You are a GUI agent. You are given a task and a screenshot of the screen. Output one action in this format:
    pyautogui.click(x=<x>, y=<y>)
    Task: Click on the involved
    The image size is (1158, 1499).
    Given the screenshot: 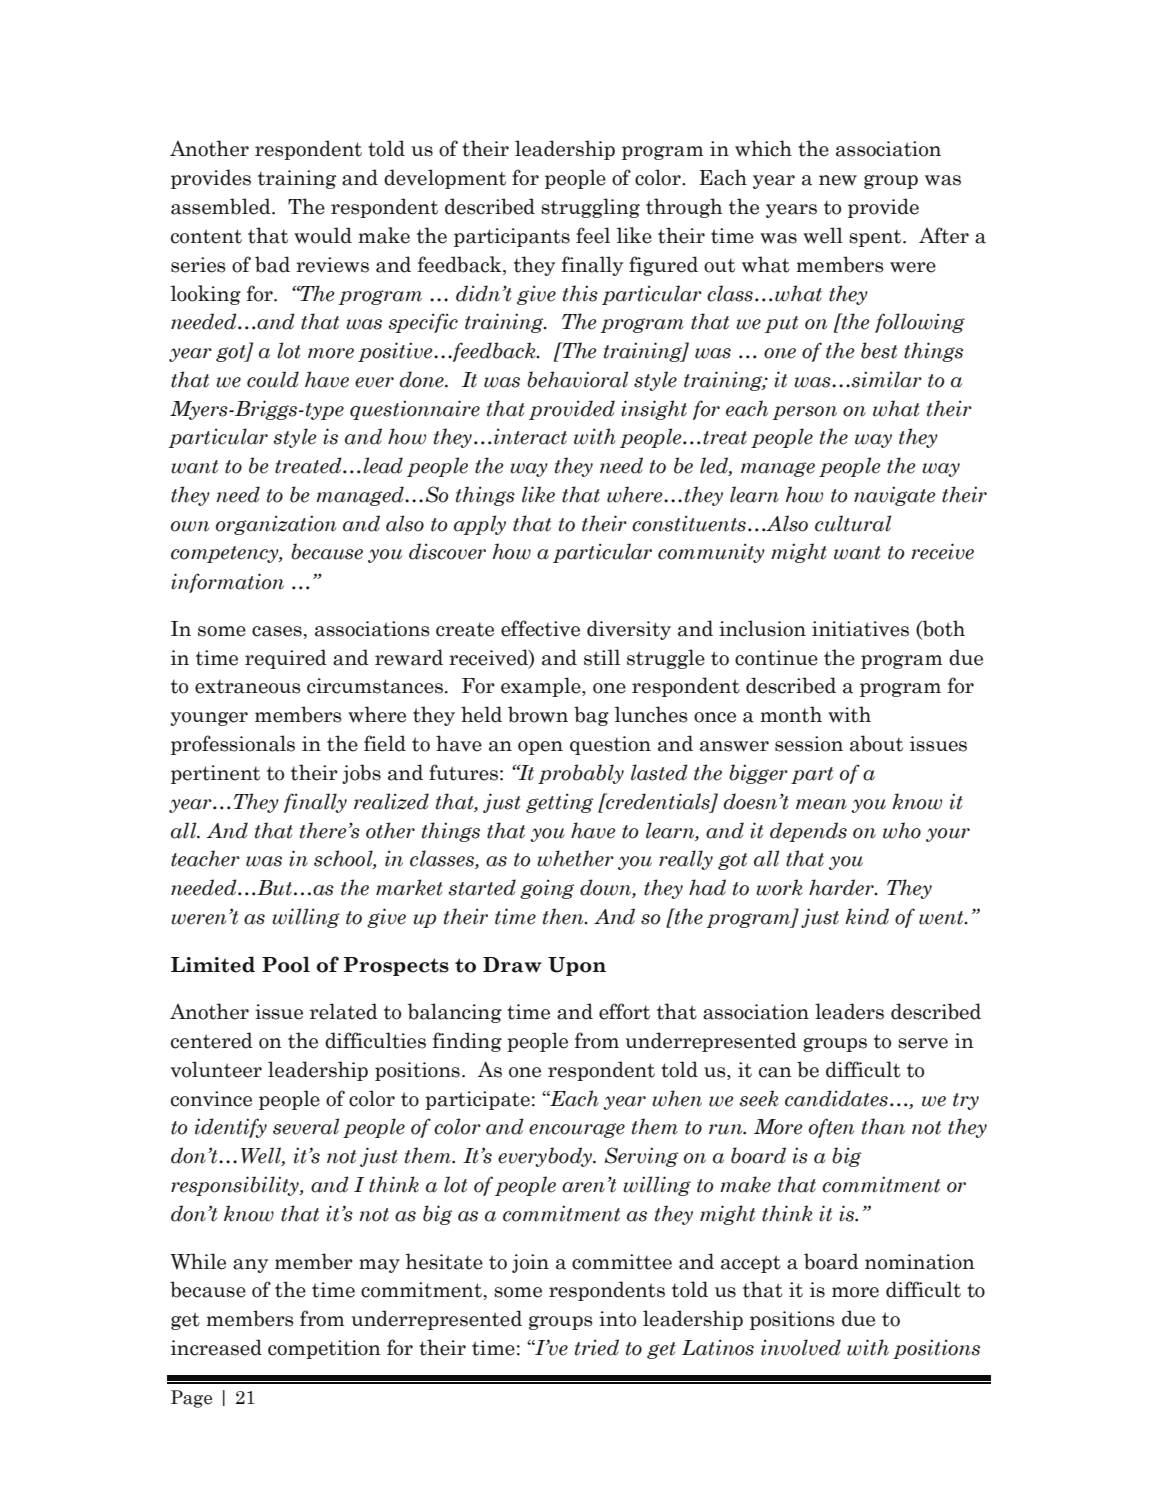 What is the action you would take?
    pyautogui.click(x=801, y=1347)
